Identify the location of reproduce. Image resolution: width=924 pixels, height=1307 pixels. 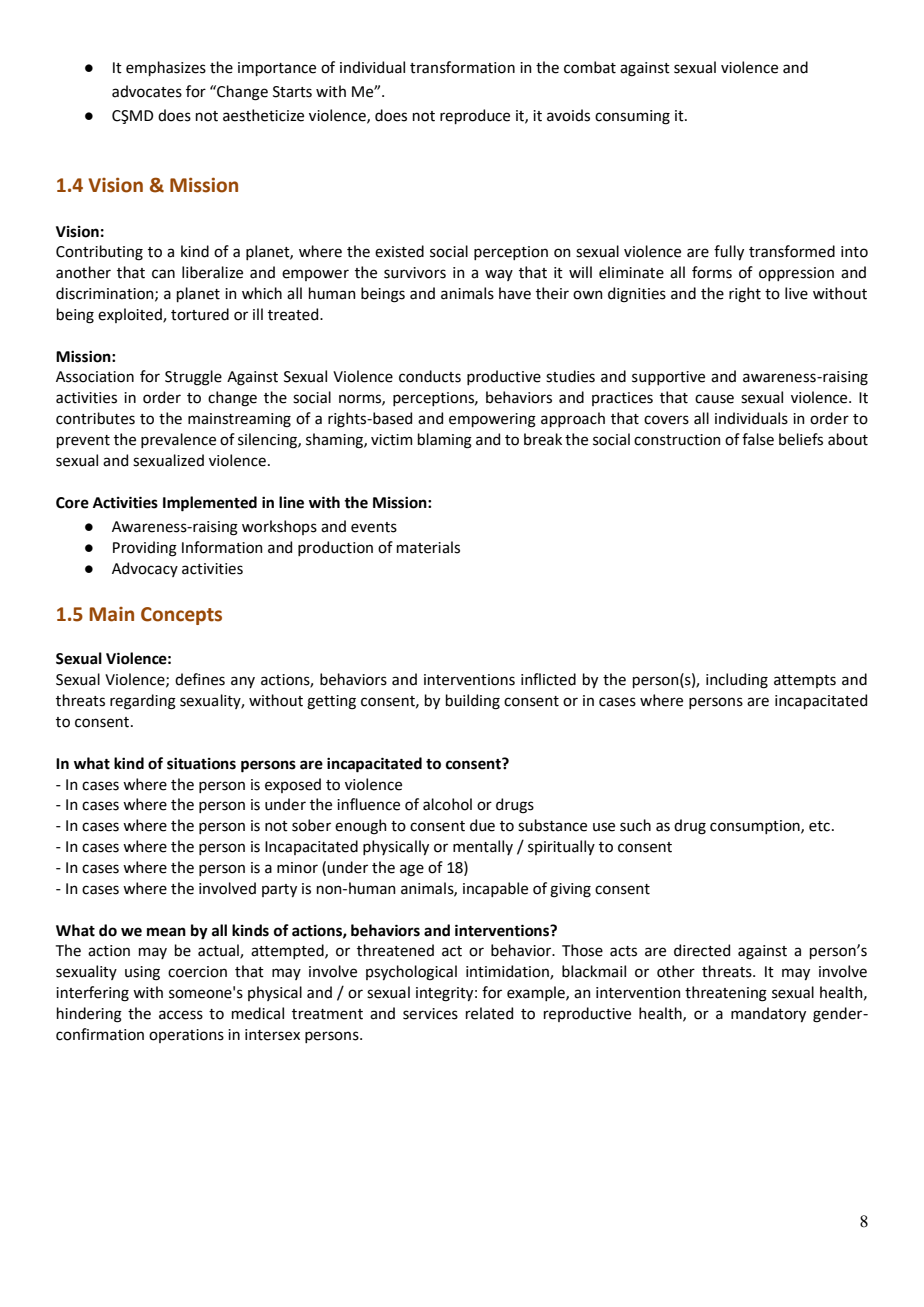
(475, 116).
